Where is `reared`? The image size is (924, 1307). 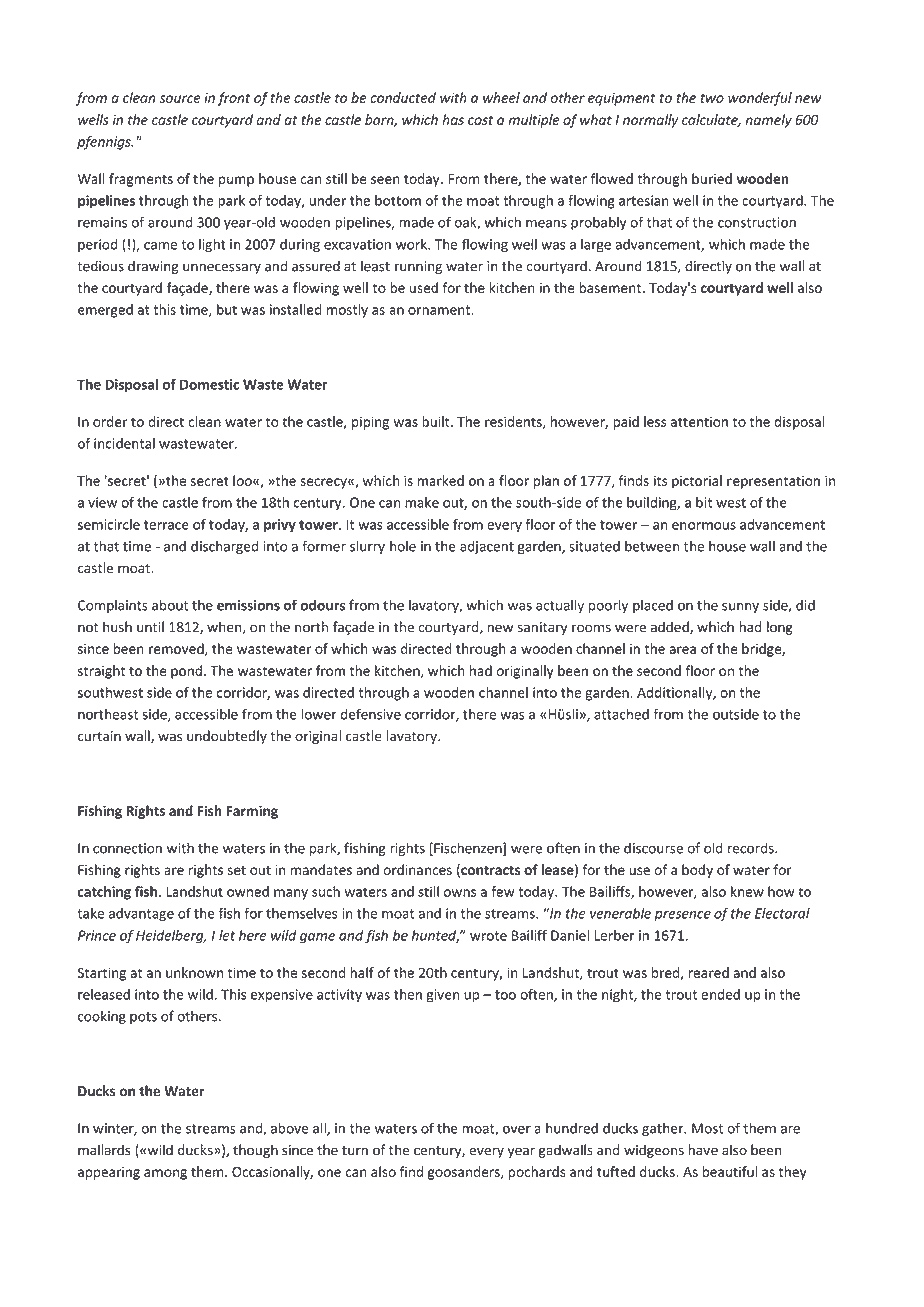
reared is located at coordinates (708, 972).
